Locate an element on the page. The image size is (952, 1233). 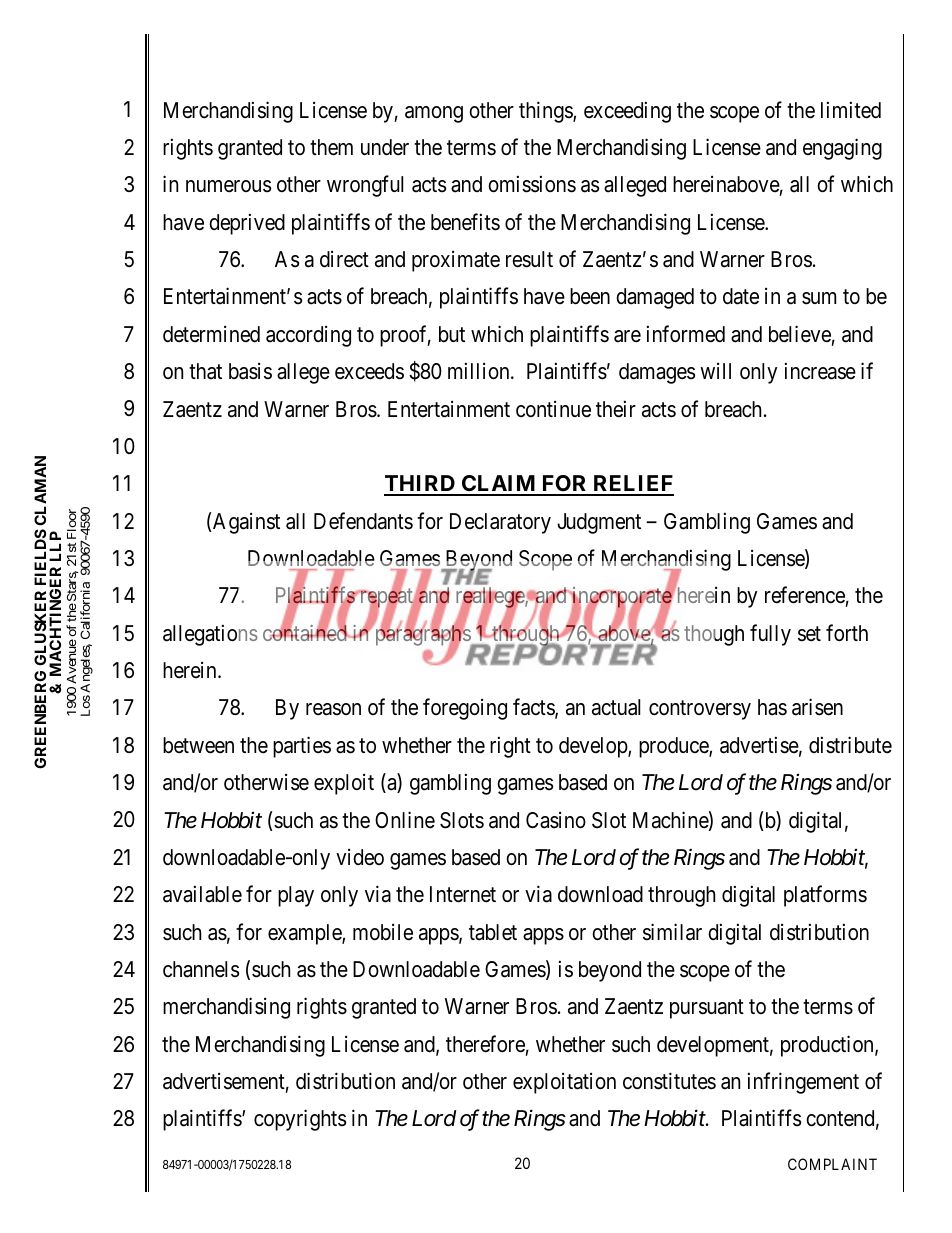
foregoing is located at coordinates (465, 709).
